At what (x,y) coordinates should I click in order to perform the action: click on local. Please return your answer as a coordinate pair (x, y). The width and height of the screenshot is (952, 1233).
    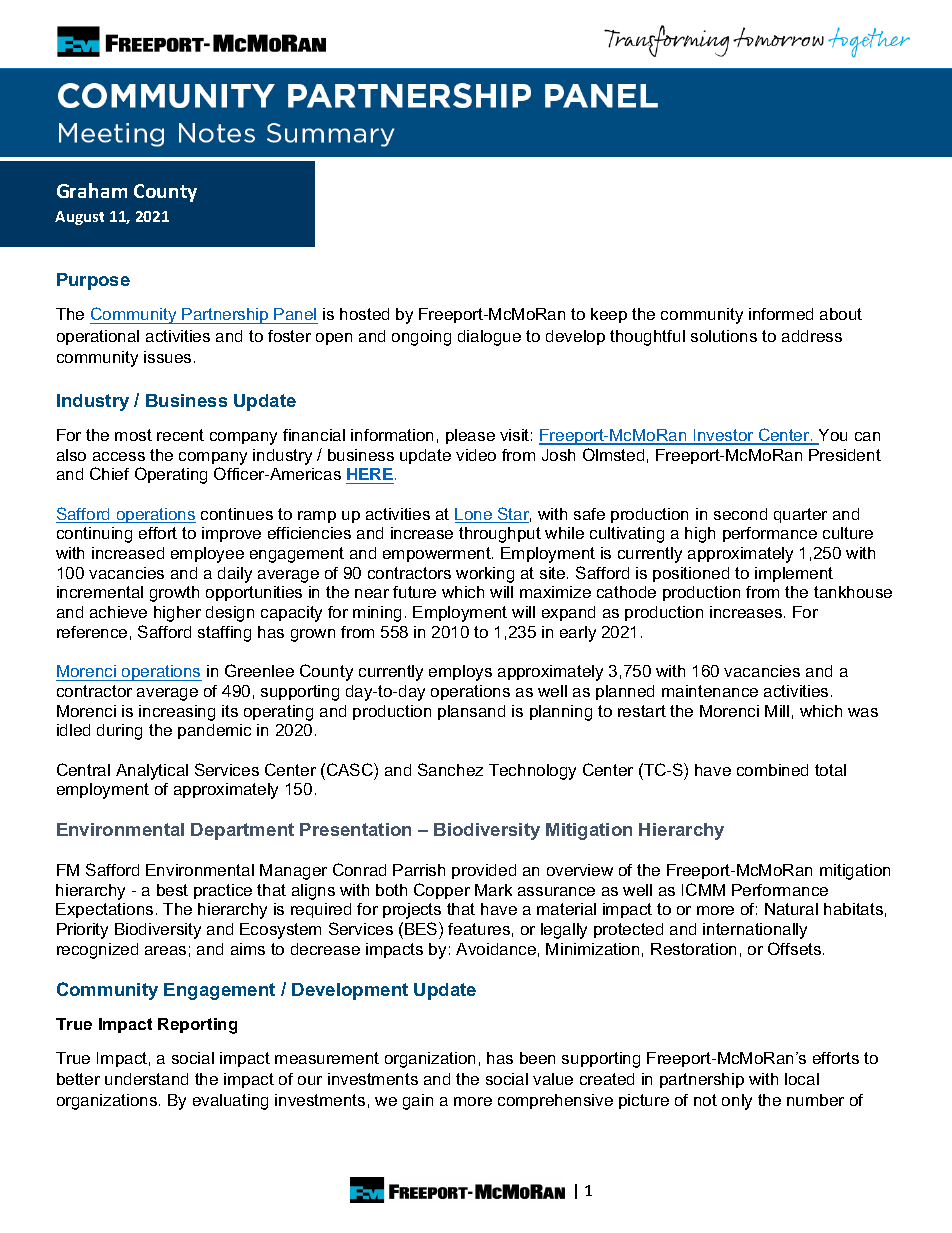
    Looking at the image, I should click on (802, 1079).
